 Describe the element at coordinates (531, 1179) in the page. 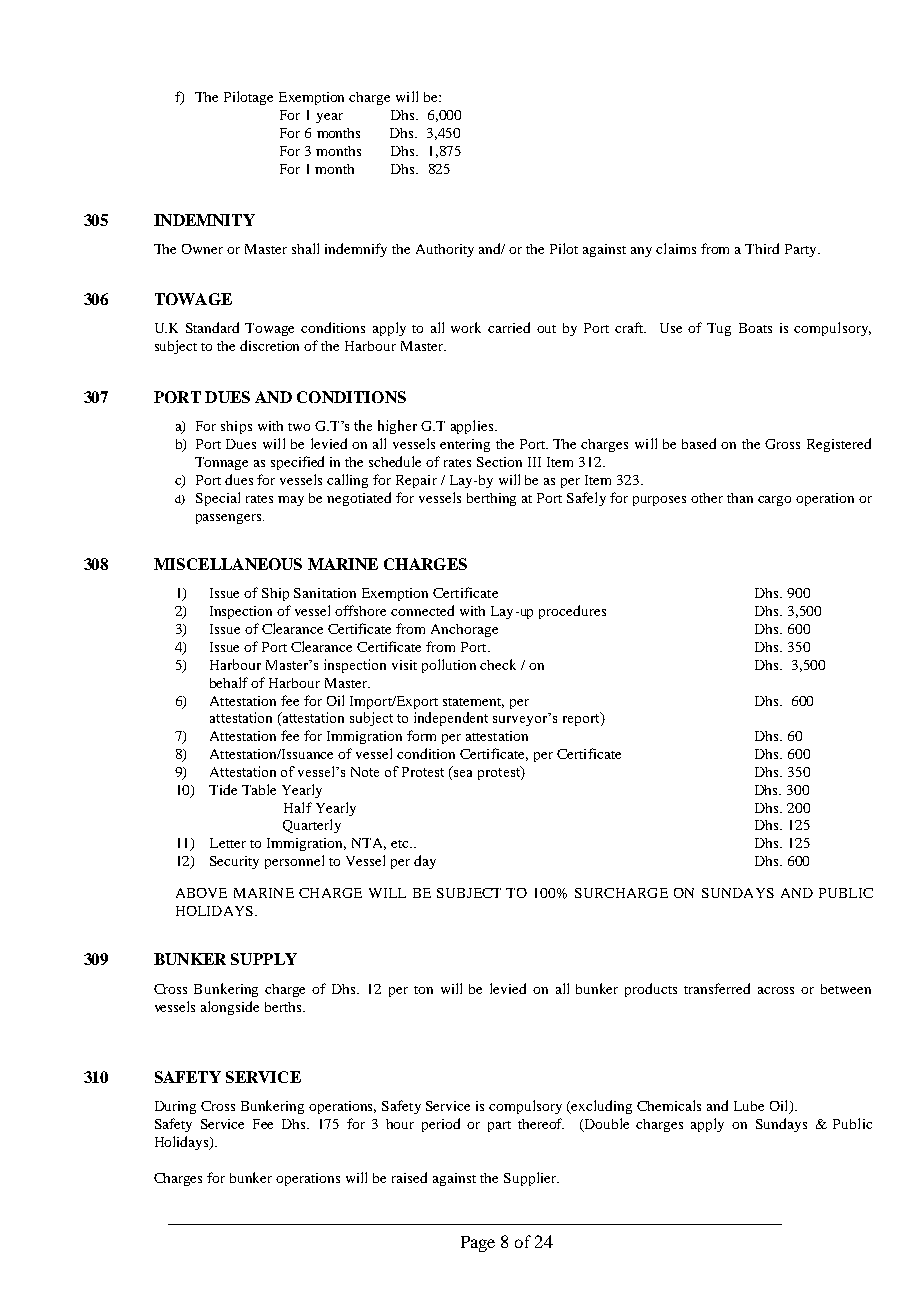

I see `Supplier` at that location.
